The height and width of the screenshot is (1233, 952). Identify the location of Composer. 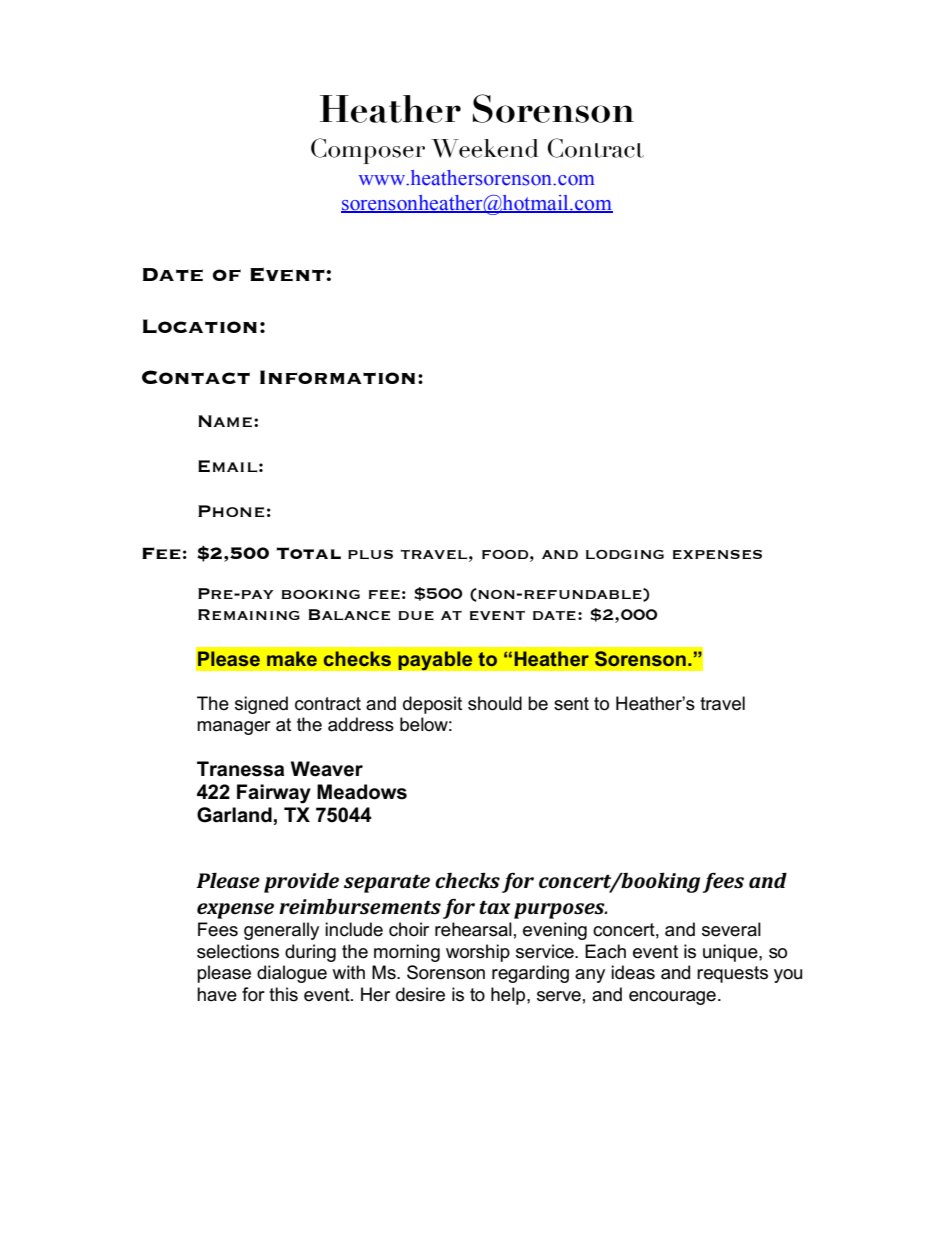
(368, 151).
